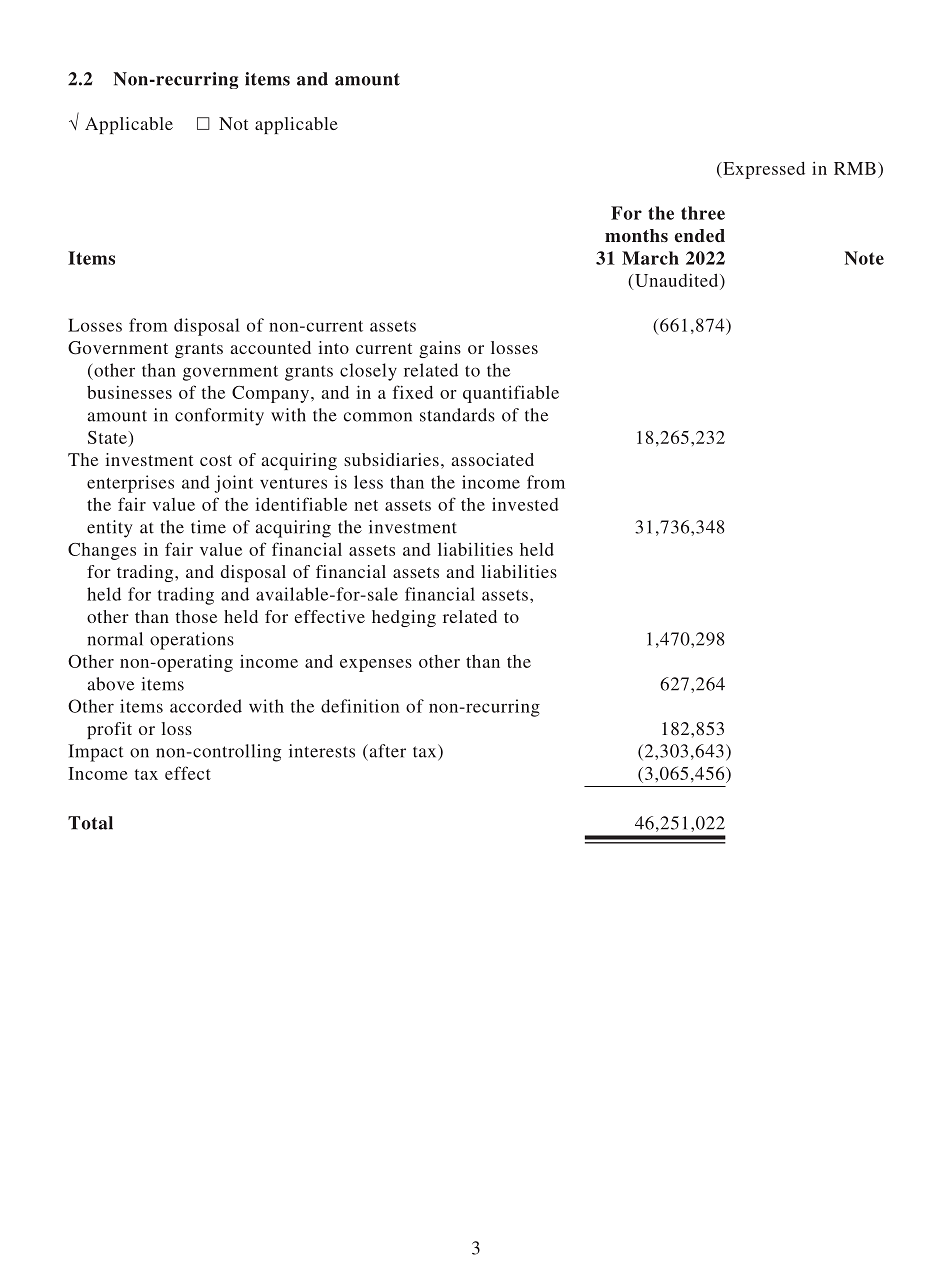  I want to click on accounted, so click(270, 347).
